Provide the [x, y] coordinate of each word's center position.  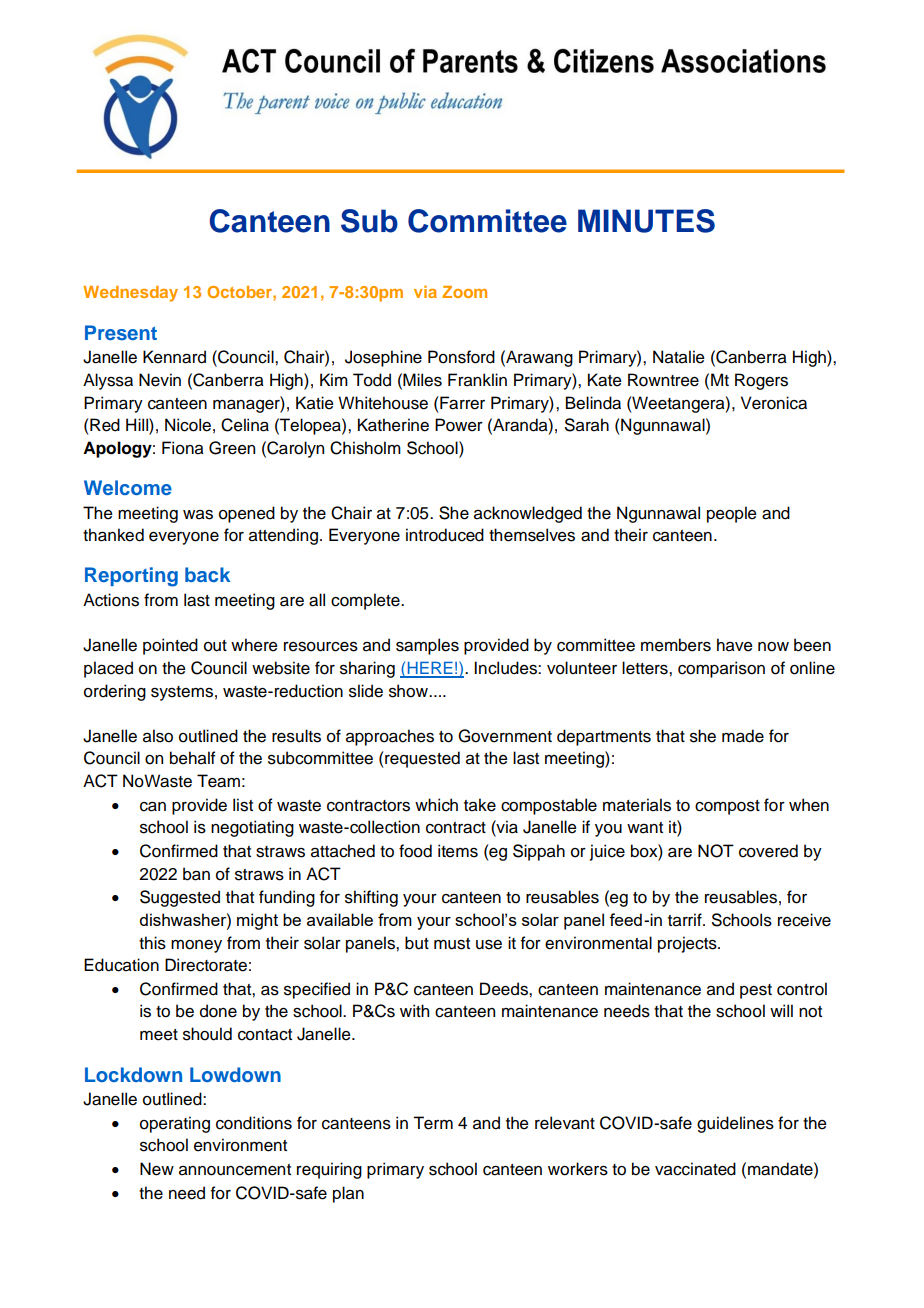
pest [756, 991]
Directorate [206, 965]
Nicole [188, 425]
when [809, 805]
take [480, 805]
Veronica [774, 403]
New [157, 1169]
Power [459, 425]
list [243, 805]
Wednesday [130, 294]
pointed [170, 646]
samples [427, 646]
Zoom [464, 292]
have [735, 645]
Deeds [505, 989]
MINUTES [646, 221]
